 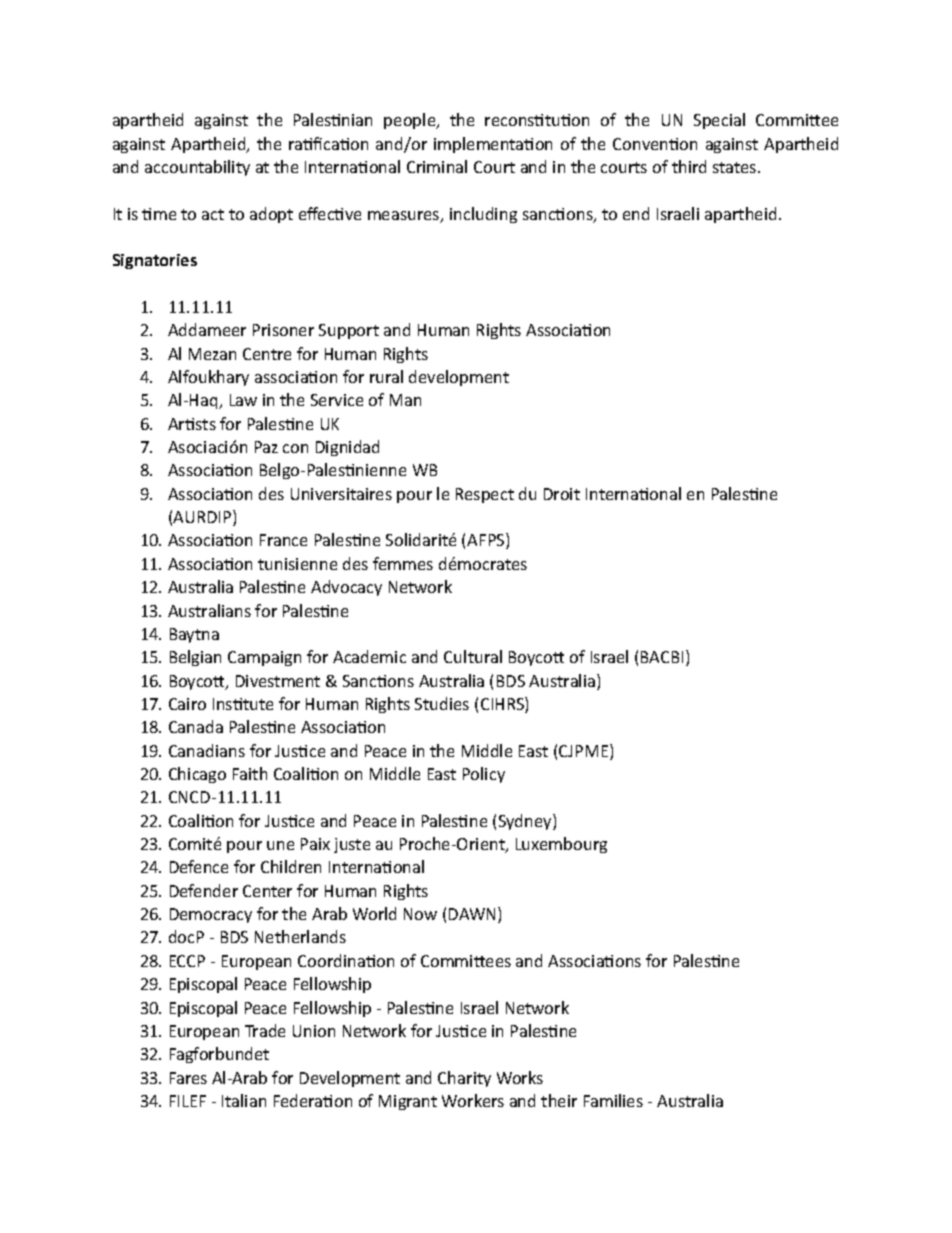 What do you see at coordinates (437, 166) in the page?
I see `Criminal` at bounding box center [437, 166].
